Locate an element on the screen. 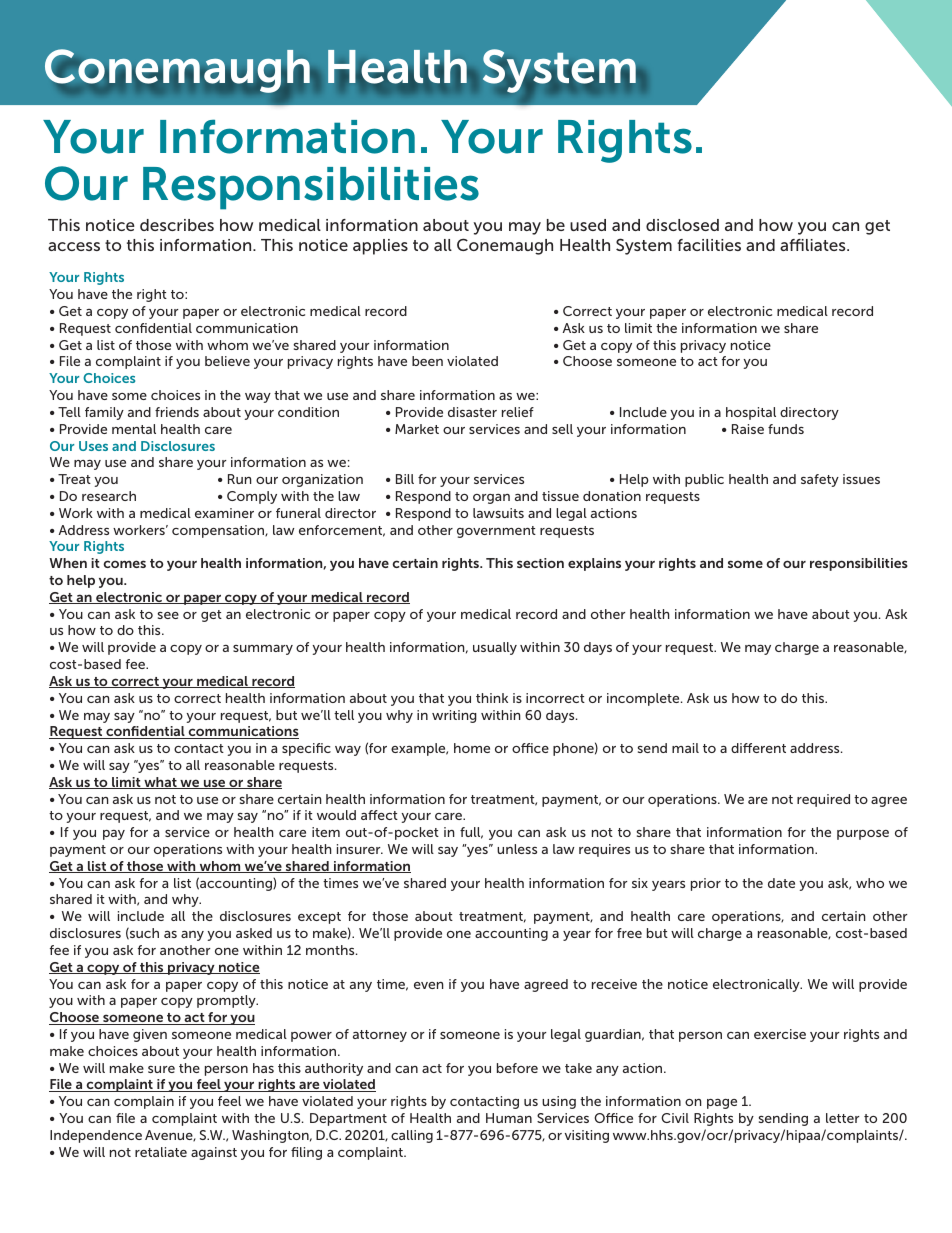 The height and width of the screenshot is (1233, 952). Human is located at coordinates (509, 1118).
